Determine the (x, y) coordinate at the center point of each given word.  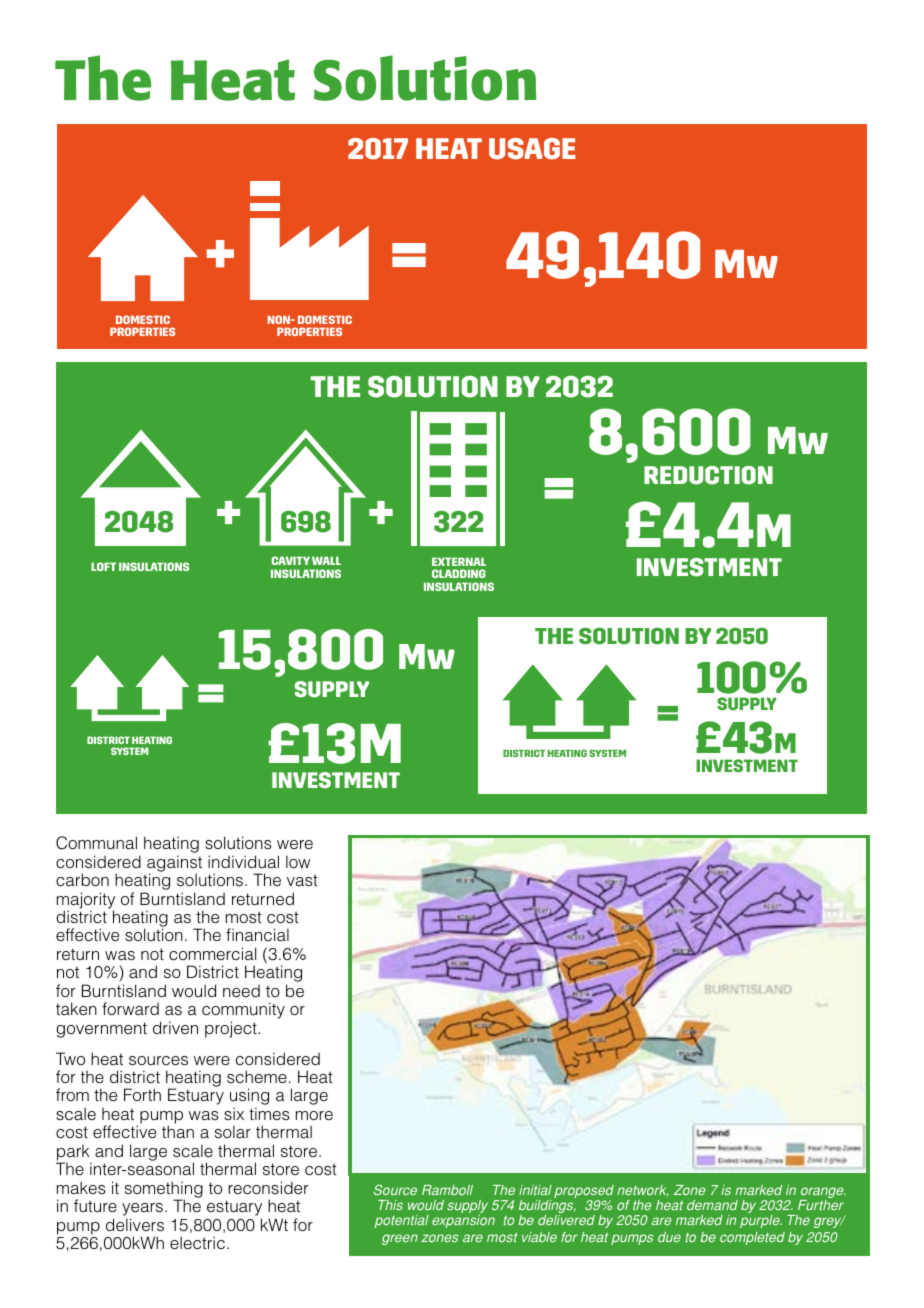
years (142, 1211)
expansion (463, 1221)
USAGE (532, 149)
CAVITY (291, 560)
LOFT (103, 566)
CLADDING (459, 573)
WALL (326, 560)
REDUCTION (708, 475)
